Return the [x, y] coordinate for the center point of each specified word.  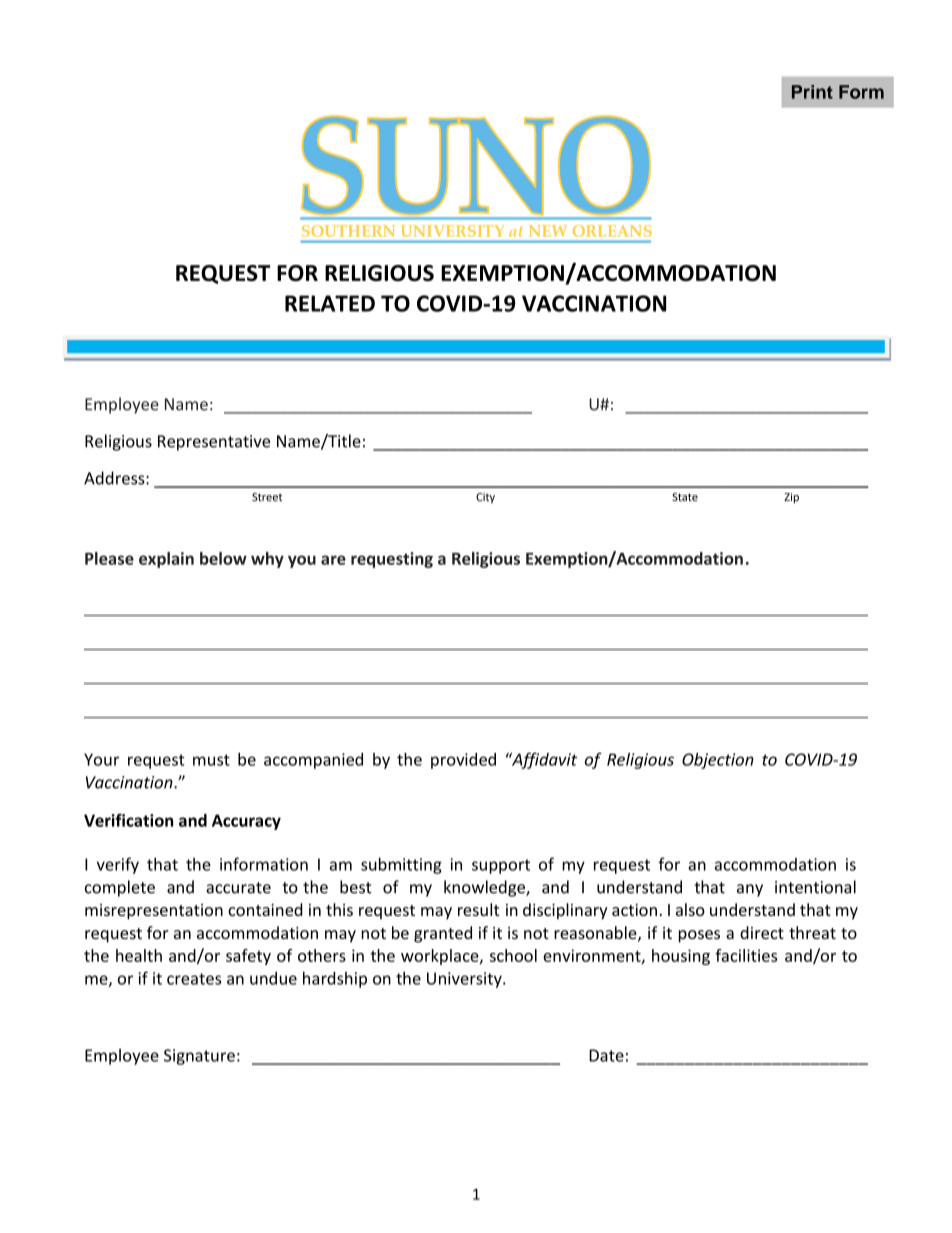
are [333, 560]
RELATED [330, 303]
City [485, 498]
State [685, 497]
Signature [199, 1057]
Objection [718, 761]
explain [166, 560]
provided [463, 761]
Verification [128, 820]
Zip [791, 498]
